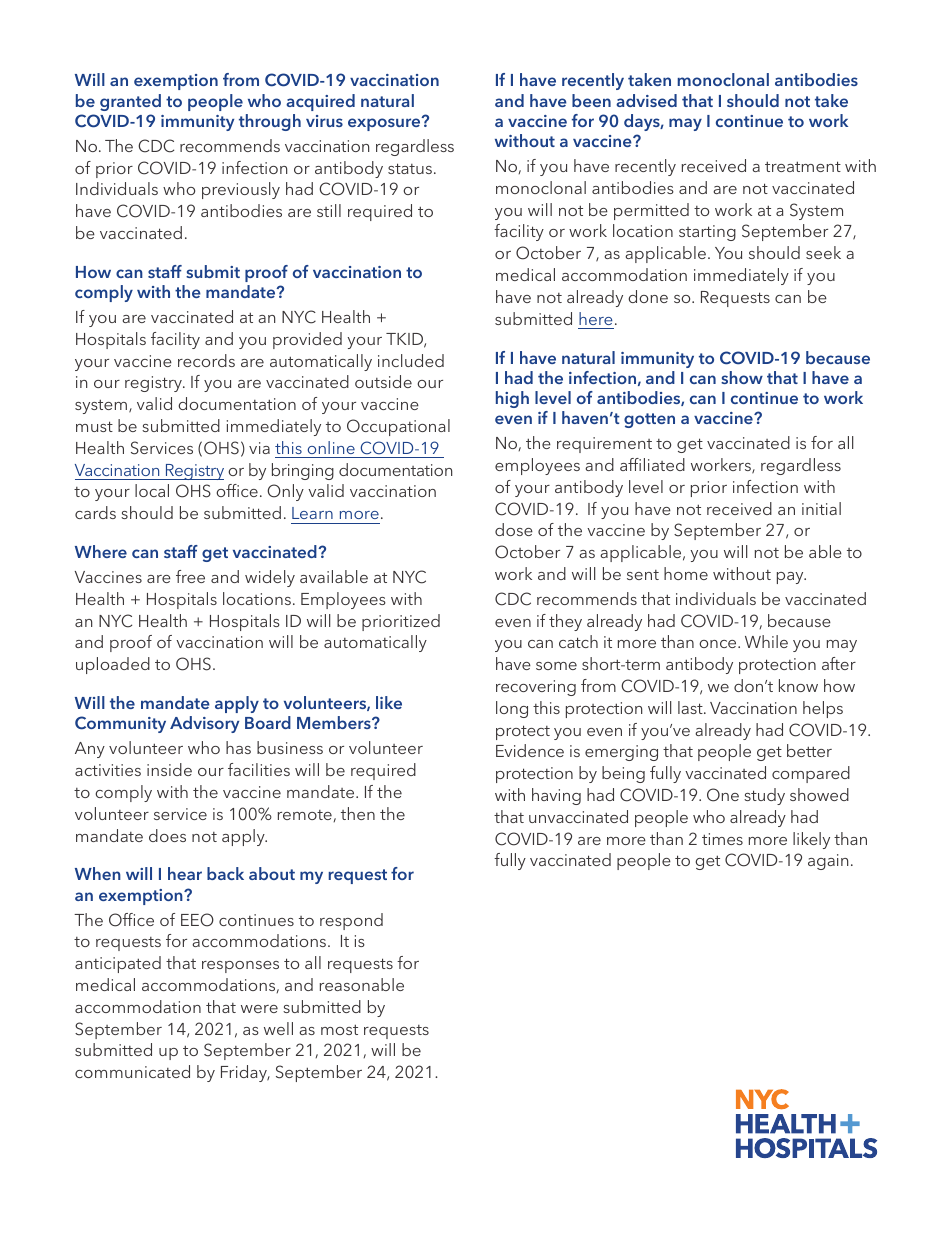 The height and width of the screenshot is (1233, 952). What do you see at coordinates (339, 1029) in the screenshot?
I see `most` at bounding box center [339, 1029].
